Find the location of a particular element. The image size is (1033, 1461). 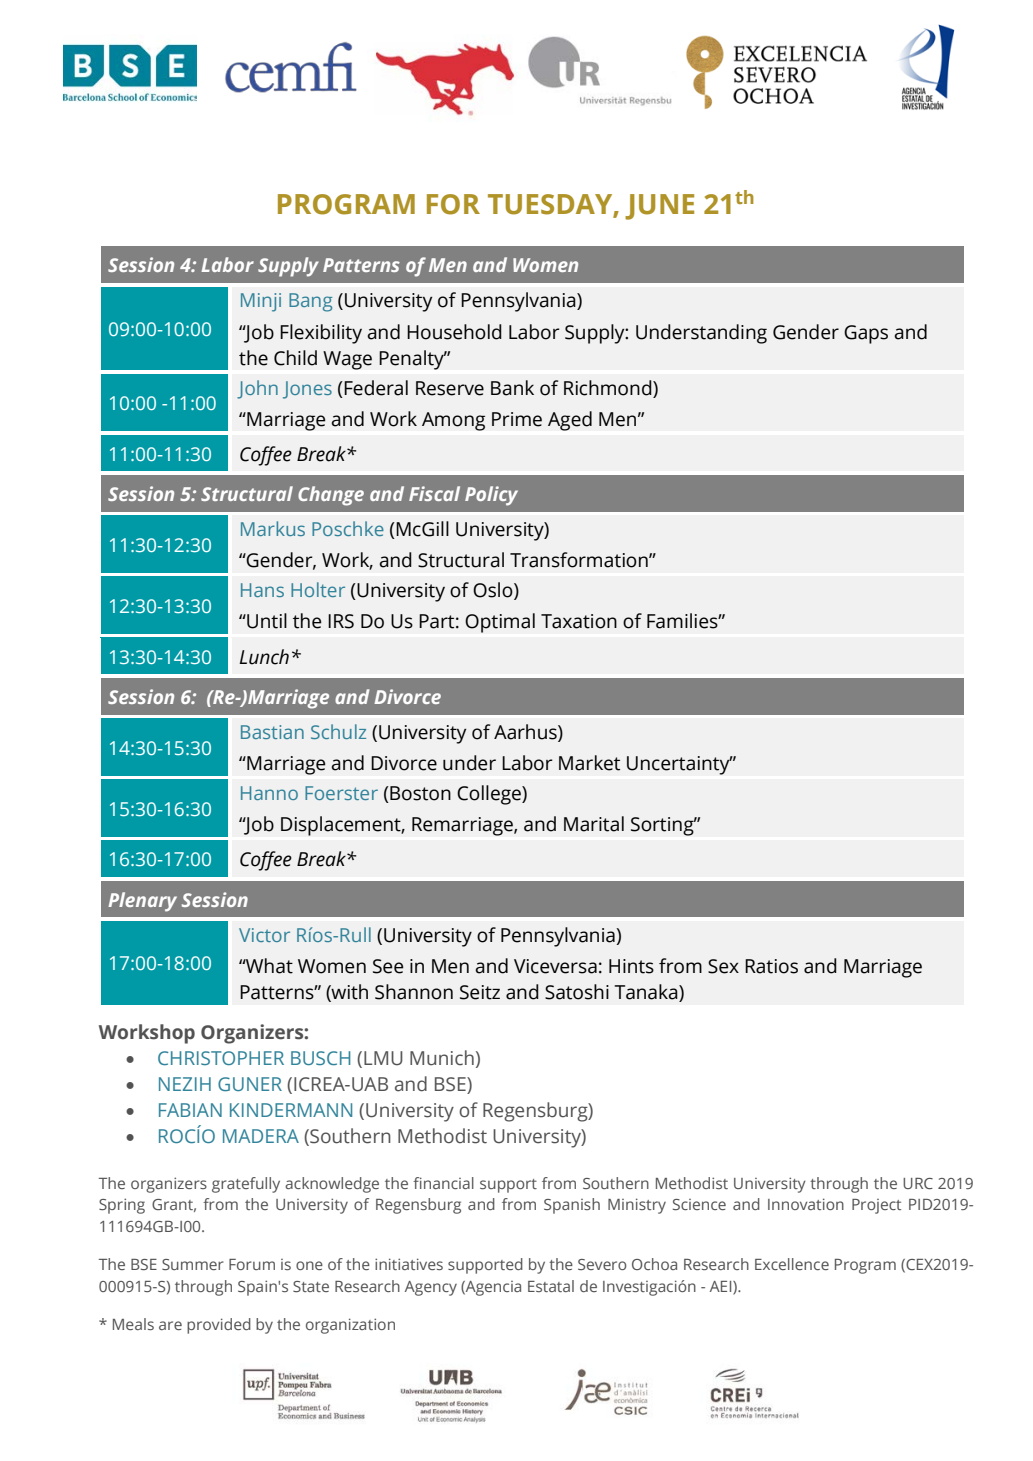

Ratios is located at coordinates (771, 966).
